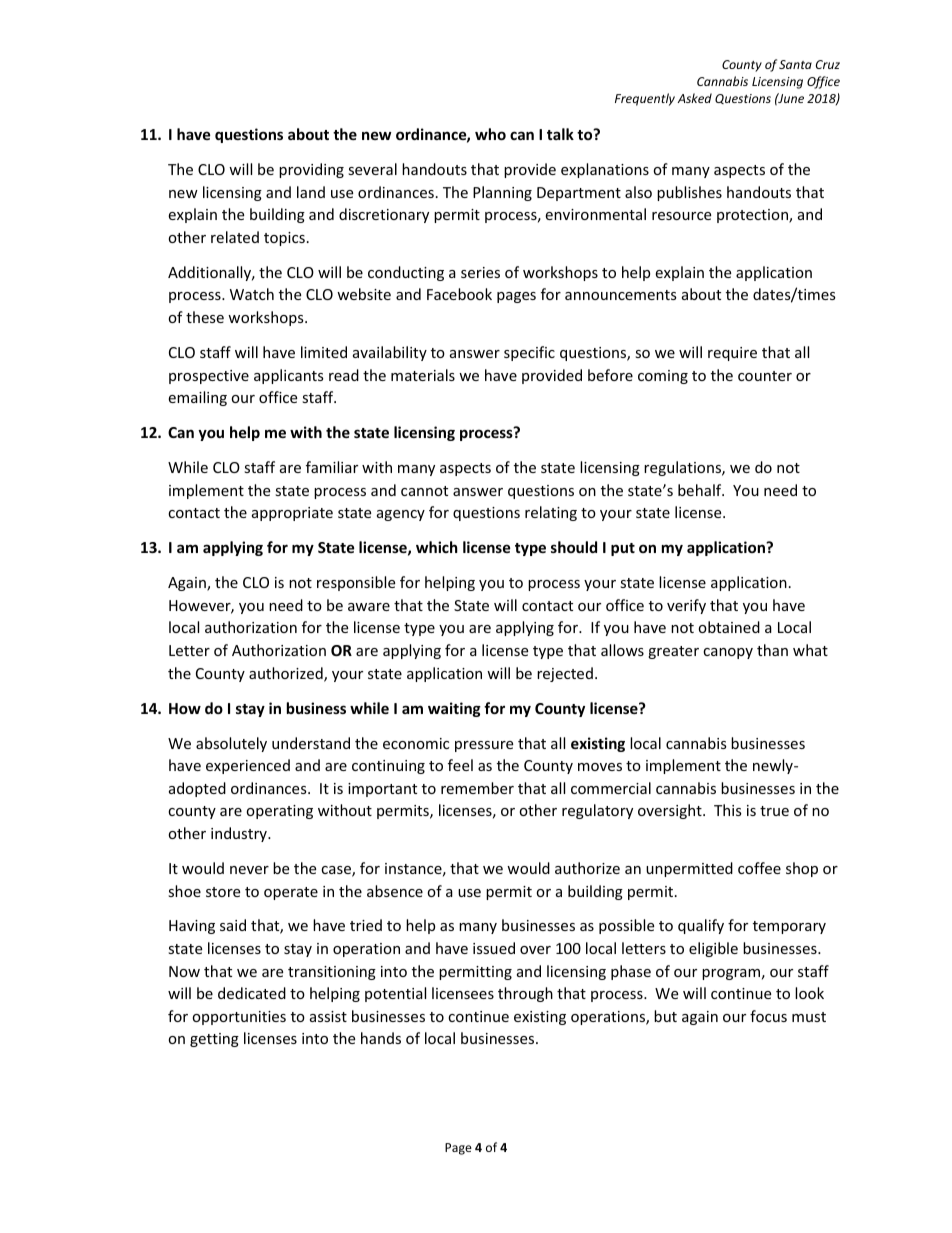 The image size is (952, 1233). Describe the element at coordinates (732, 354) in the screenshot. I see `require` at that location.
